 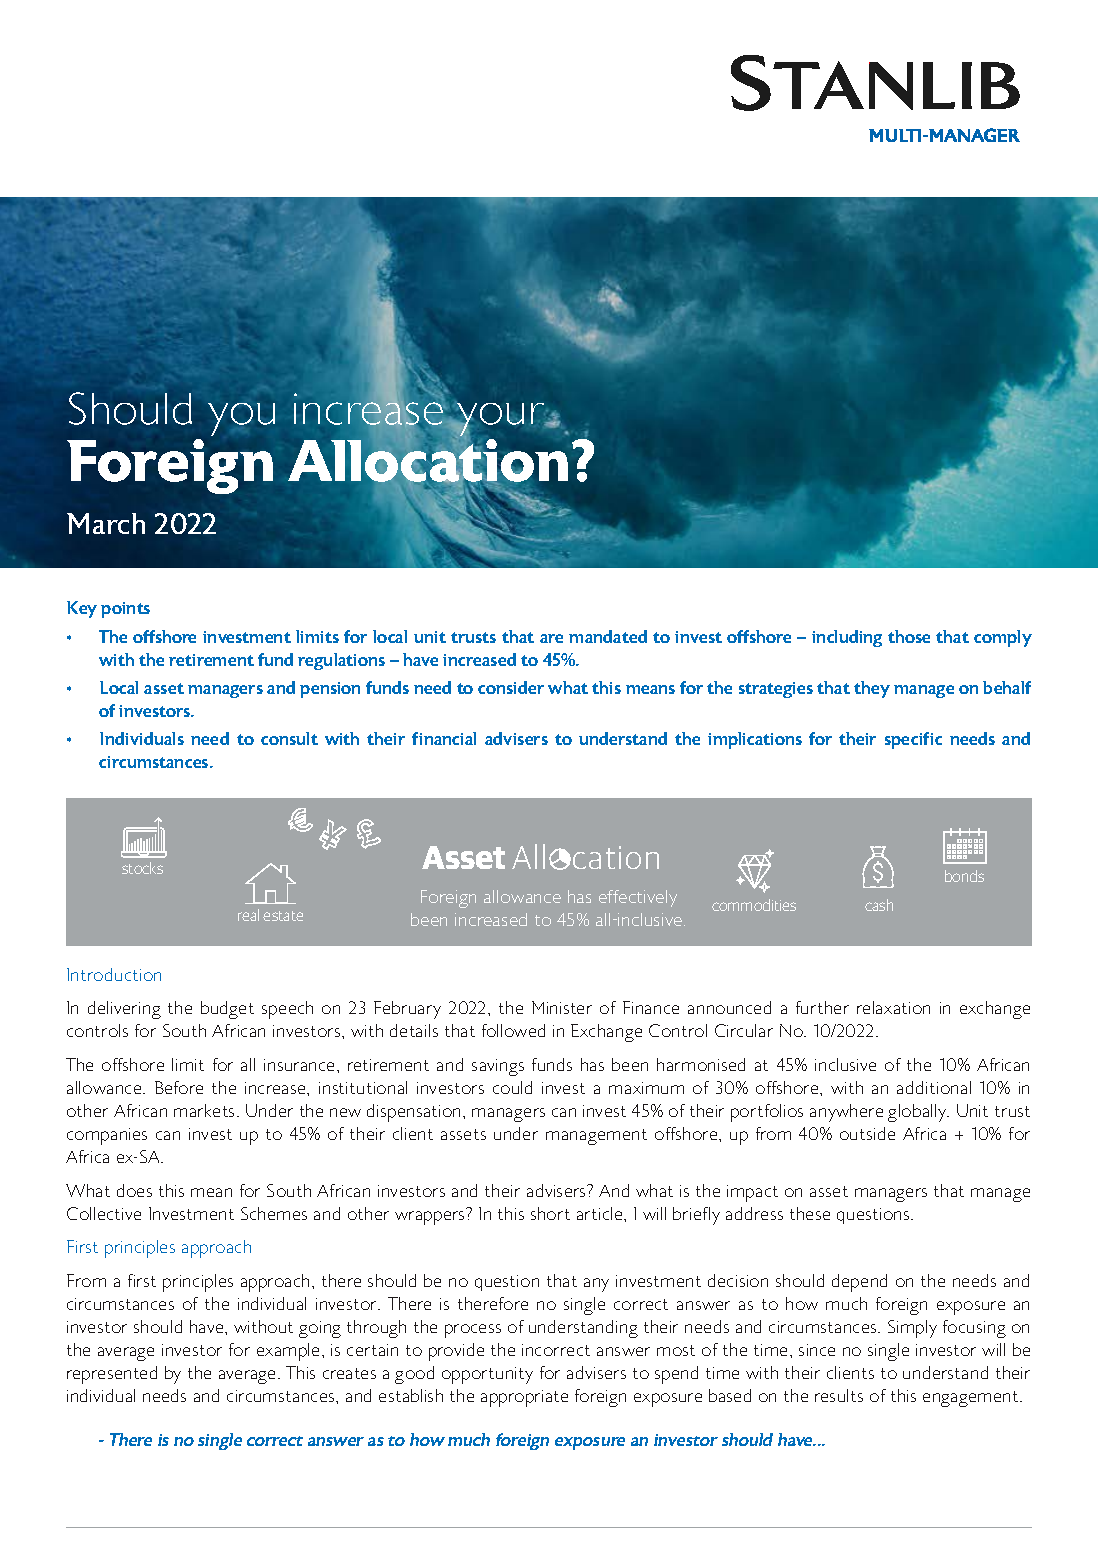 What do you see at coordinates (114, 974) in the screenshot?
I see `Introduction` at bounding box center [114, 974].
